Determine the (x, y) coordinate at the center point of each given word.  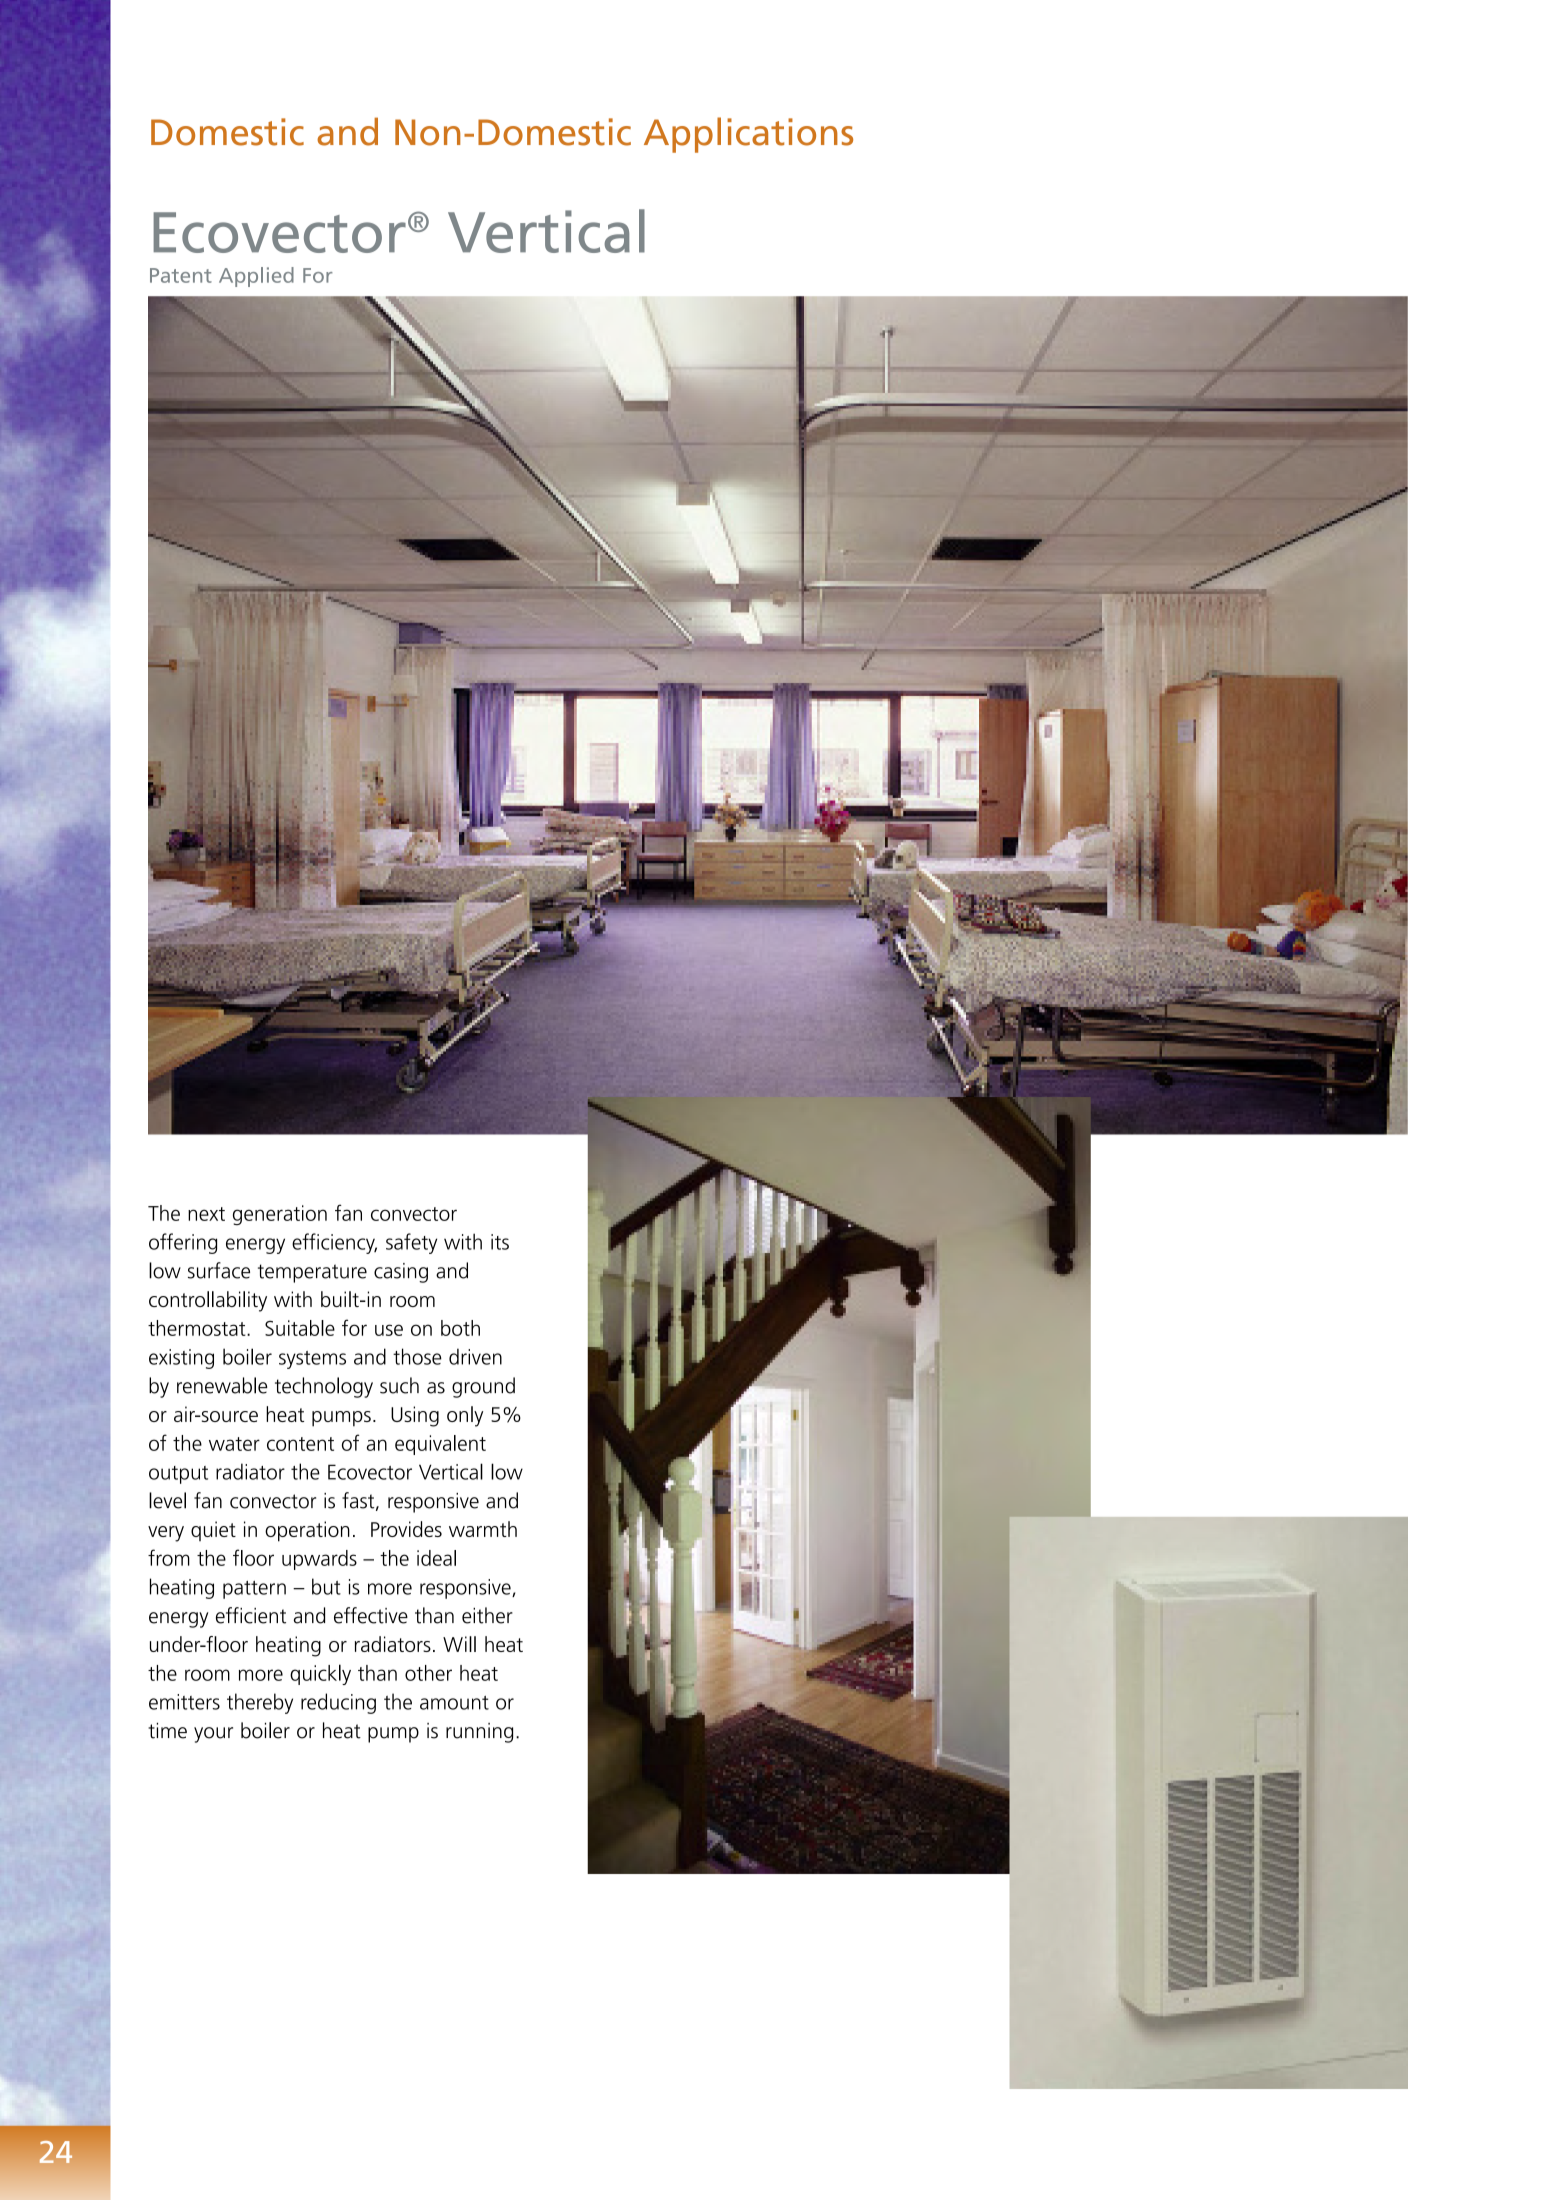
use (389, 1330)
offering (183, 1243)
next (206, 1214)
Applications (748, 135)
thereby (260, 1703)
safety (411, 1243)
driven (475, 1356)
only (465, 1416)
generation (280, 1215)
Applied (256, 277)
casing (401, 1273)
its (500, 1242)
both (460, 1328)
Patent (181, 275)
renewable (222, 1385)
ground (483, 1387)
